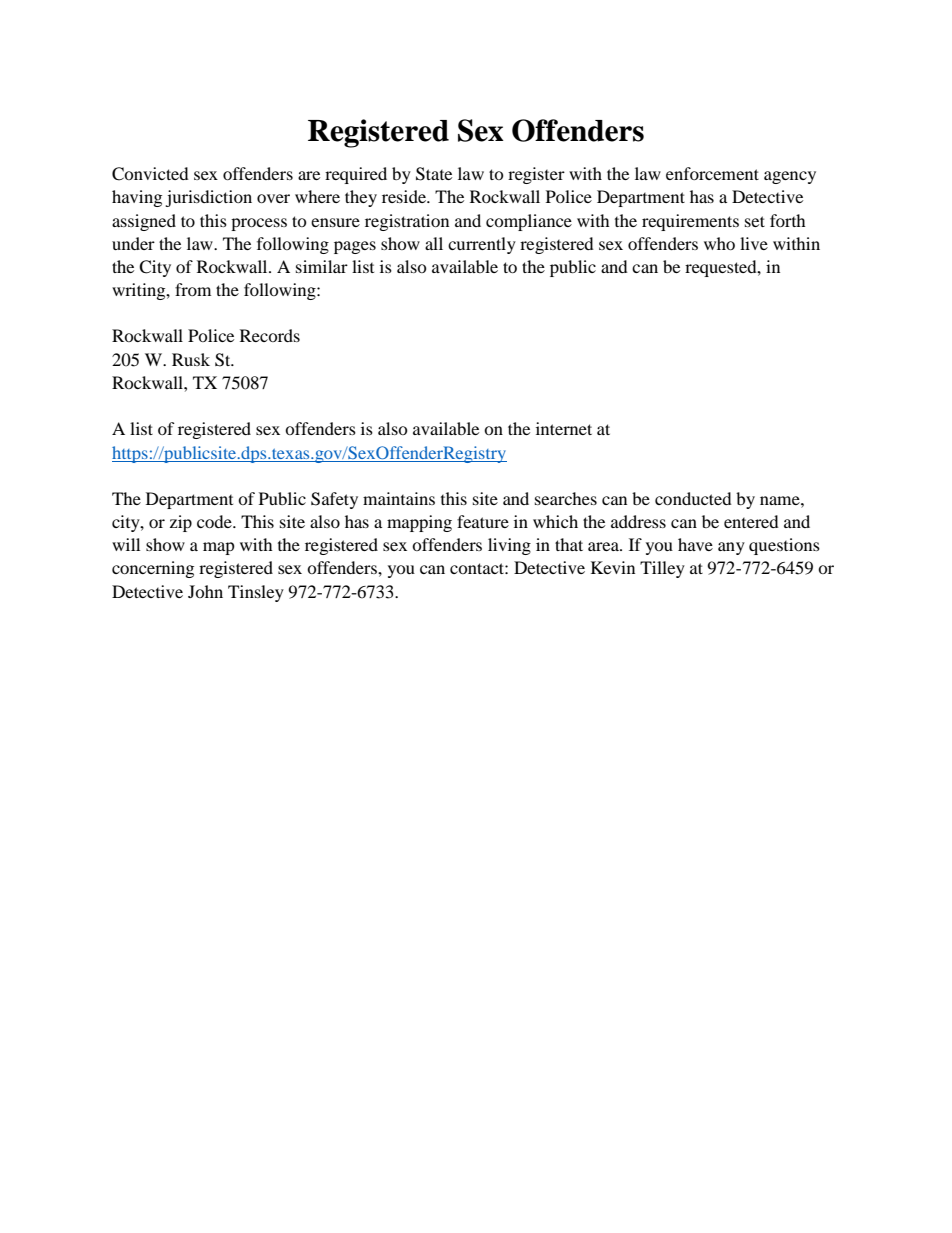 The width and height of the image is (952, 1233). I want to click on code, so click(215, 521).
